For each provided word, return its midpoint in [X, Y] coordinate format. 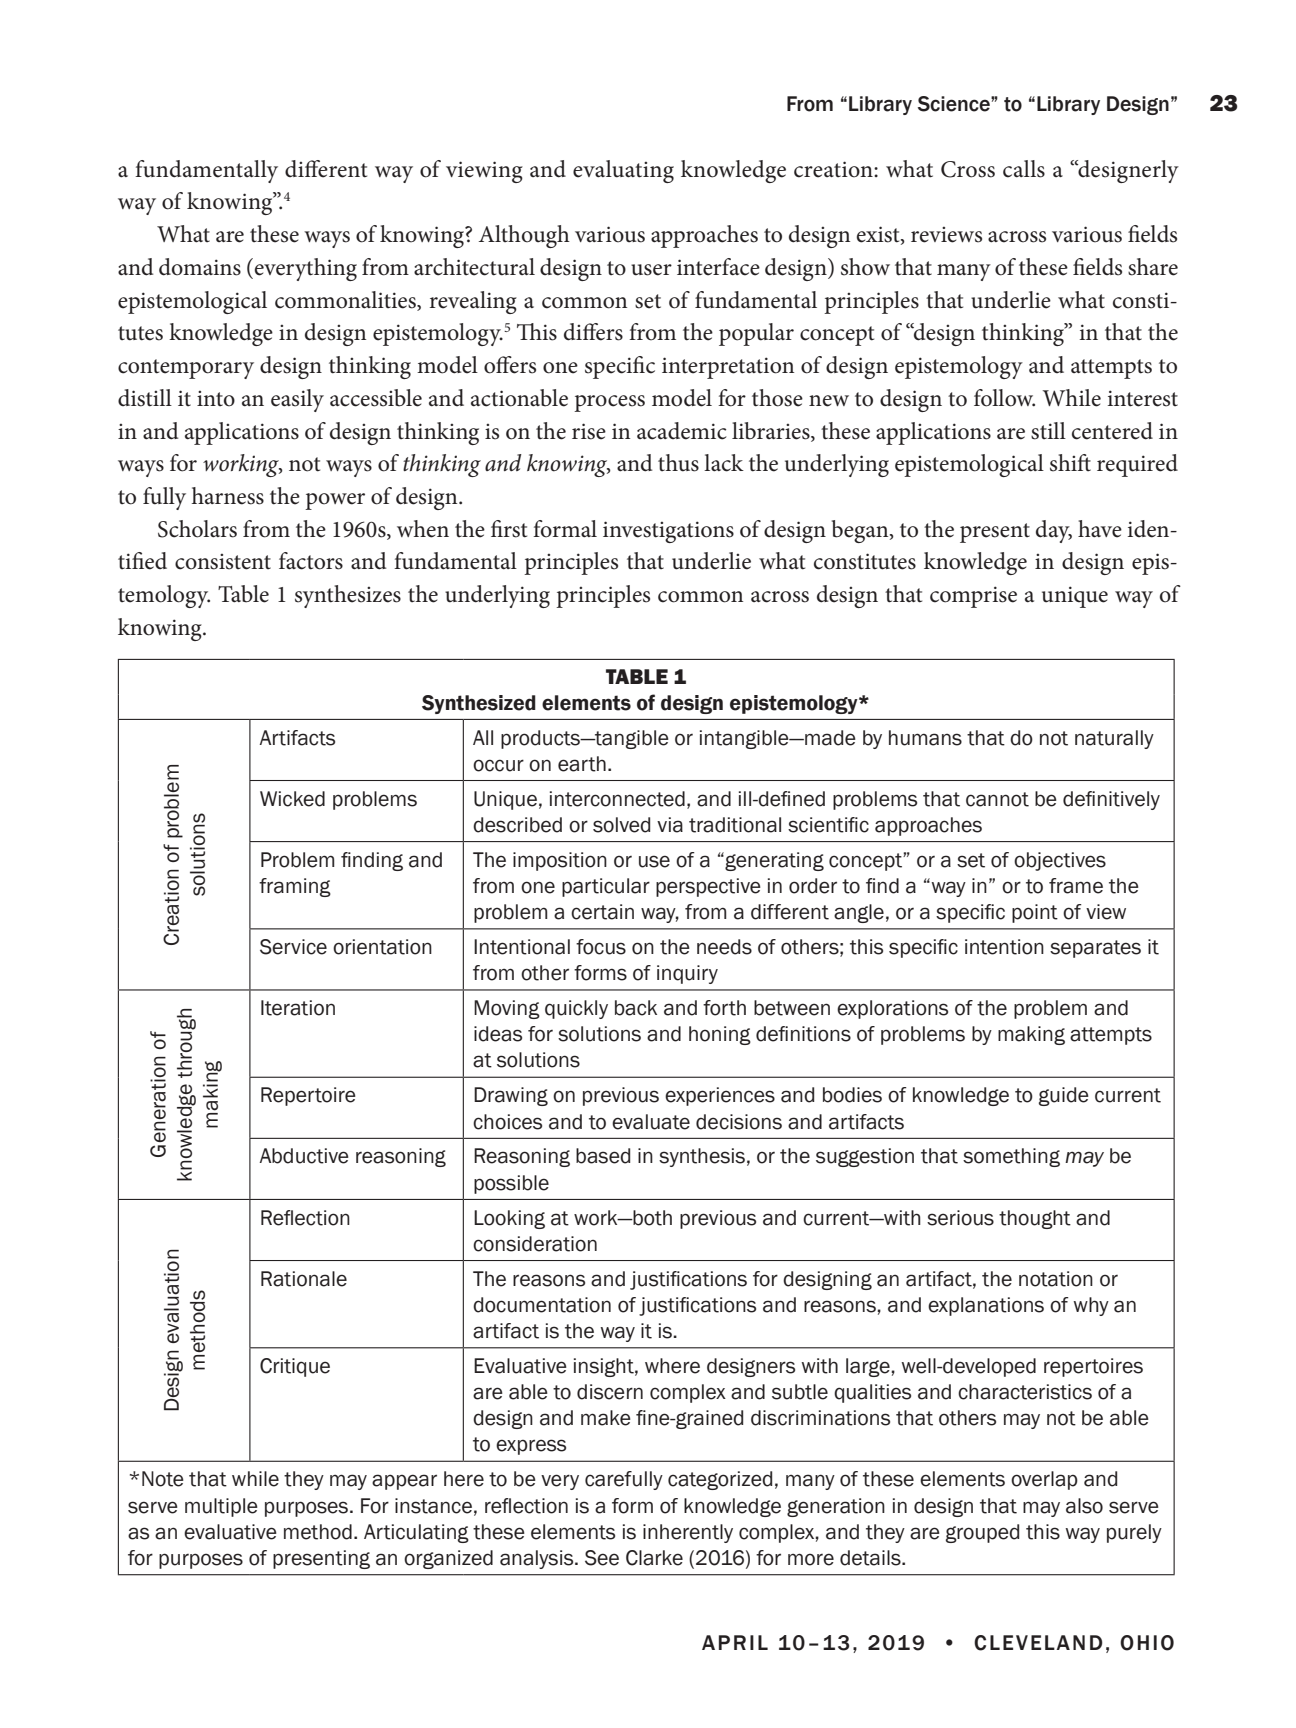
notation [1056, 1279]
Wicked [292, 799]
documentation [542, 1305]
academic [682, 431]
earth [582, 764]
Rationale [304, 1279]
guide [1064, 1096]
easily [297, 400]
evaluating [623, 171]
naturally [1114, 739]
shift [1070, 463]
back [636, 1008]
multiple [221, 1507]
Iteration [298, 1008]
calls [1024, 169]
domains [200, 267]
